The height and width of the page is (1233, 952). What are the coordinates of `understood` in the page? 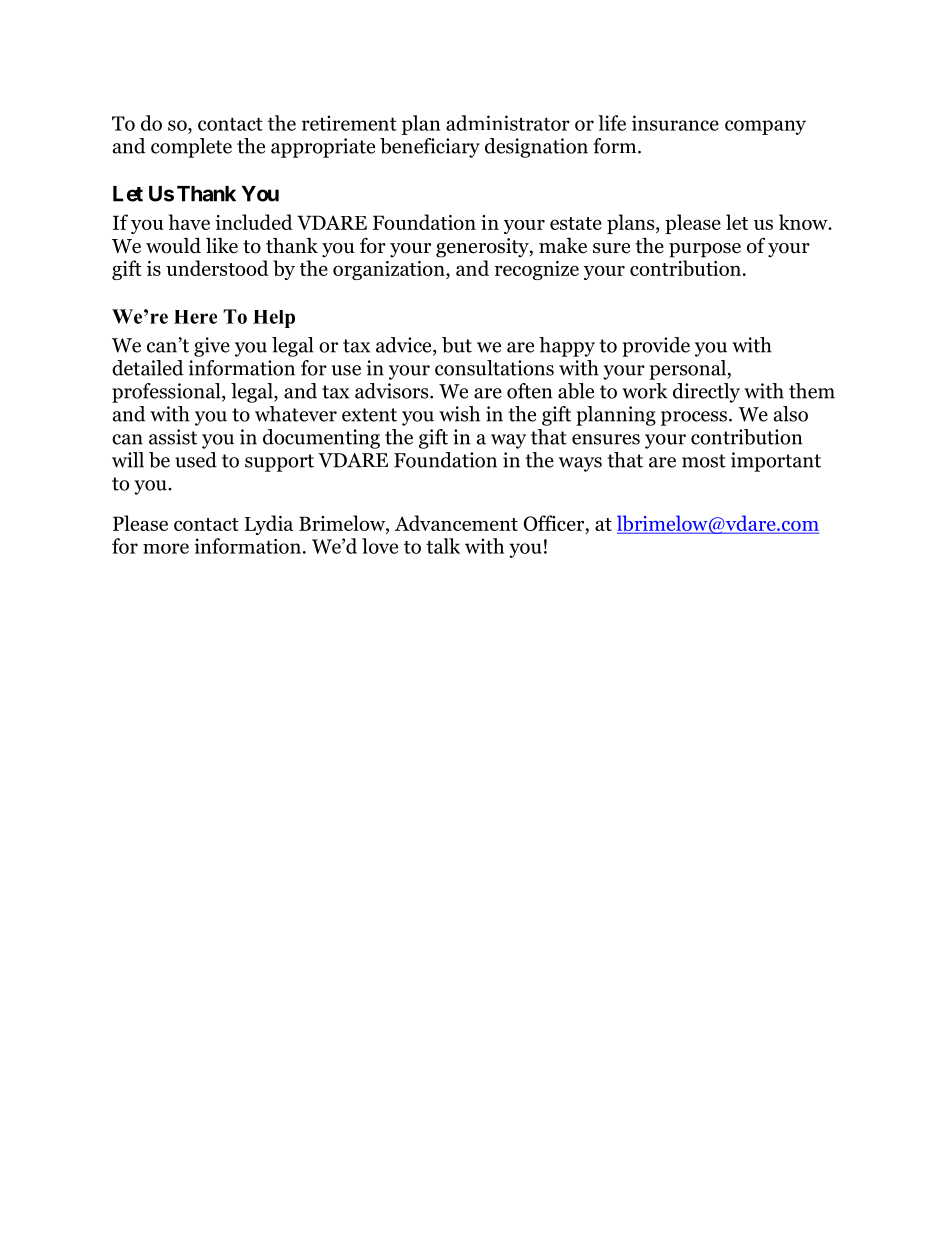 It's located at (217, 268).
